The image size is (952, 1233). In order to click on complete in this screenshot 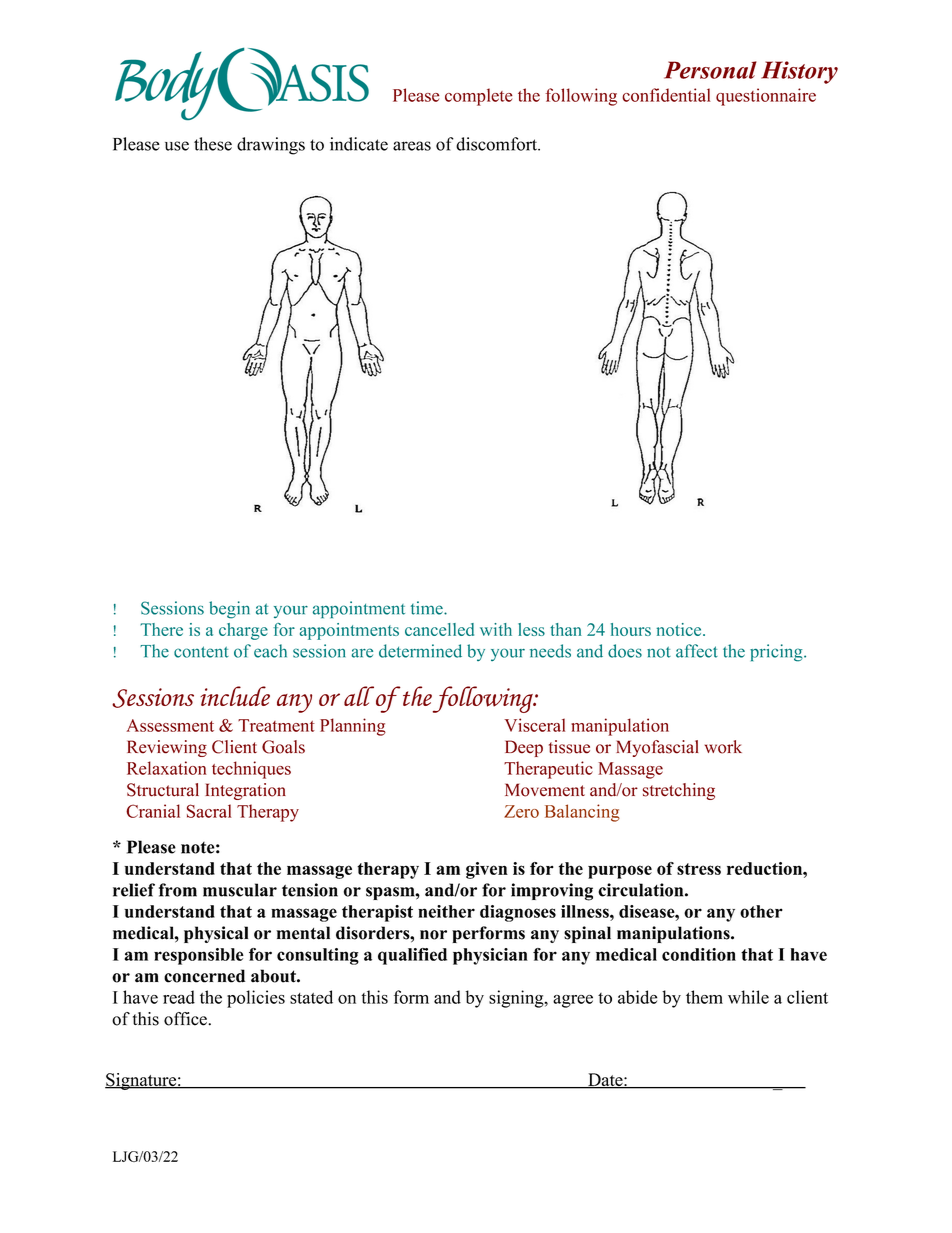, I will do `click(479, 97)`.
